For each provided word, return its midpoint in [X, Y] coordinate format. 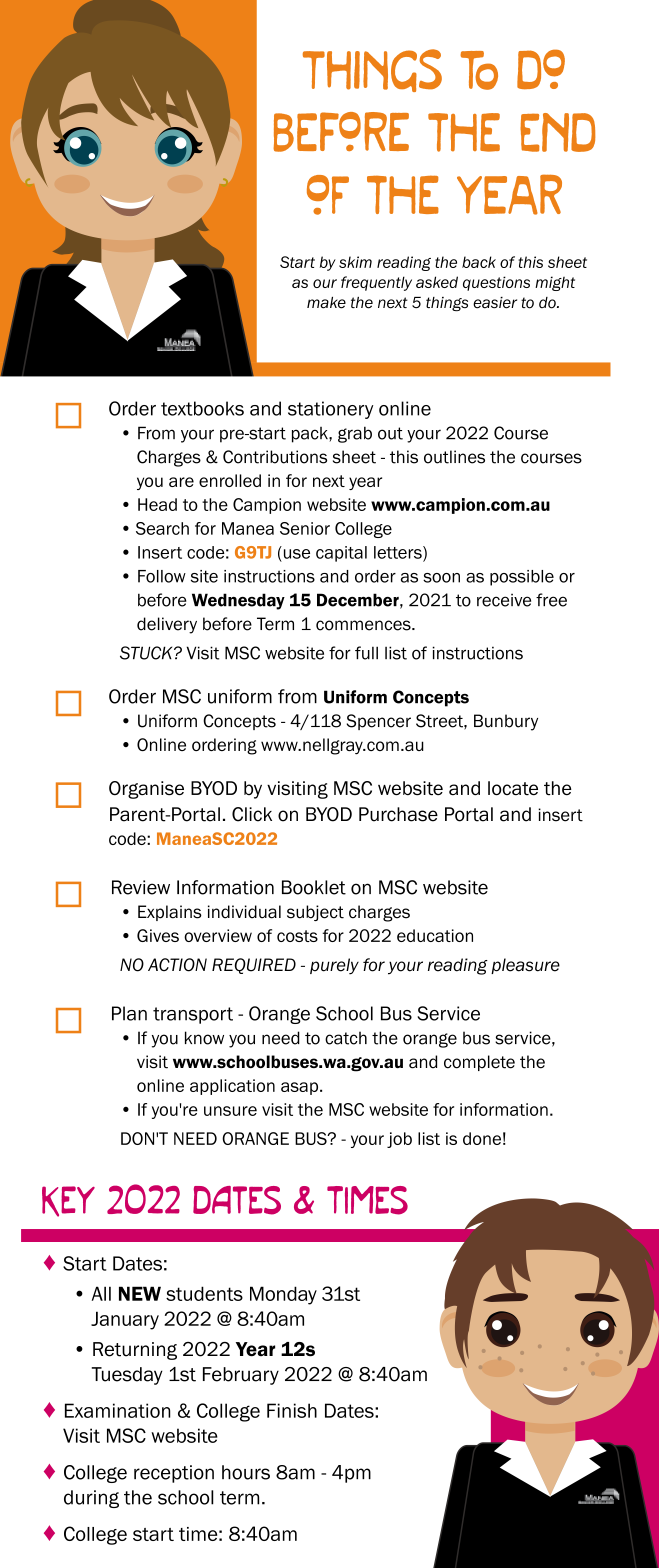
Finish [292, 1410]
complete [479, 1063]
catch [346, 1038]
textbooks [202, 408]
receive [504, 600]
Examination [118, 1410]
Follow [162, 576]
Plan [129, 1013]
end [557, 132]
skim [355, 262]
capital [341, 554]
